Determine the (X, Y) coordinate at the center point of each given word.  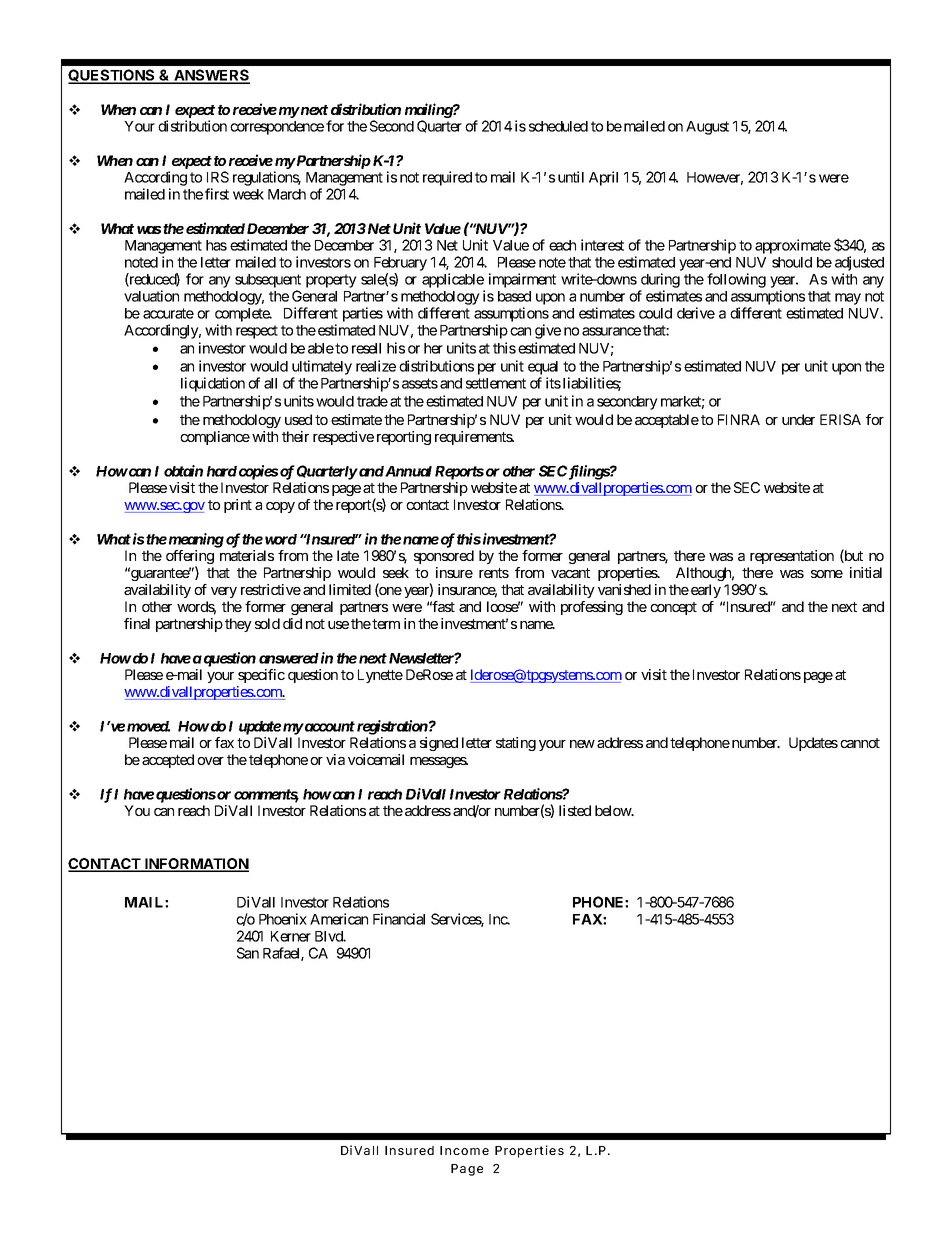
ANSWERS (211, 76)
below (614, 810)
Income (464, 1150)
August (707, 128)
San (248, 953)
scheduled (558, 126)
